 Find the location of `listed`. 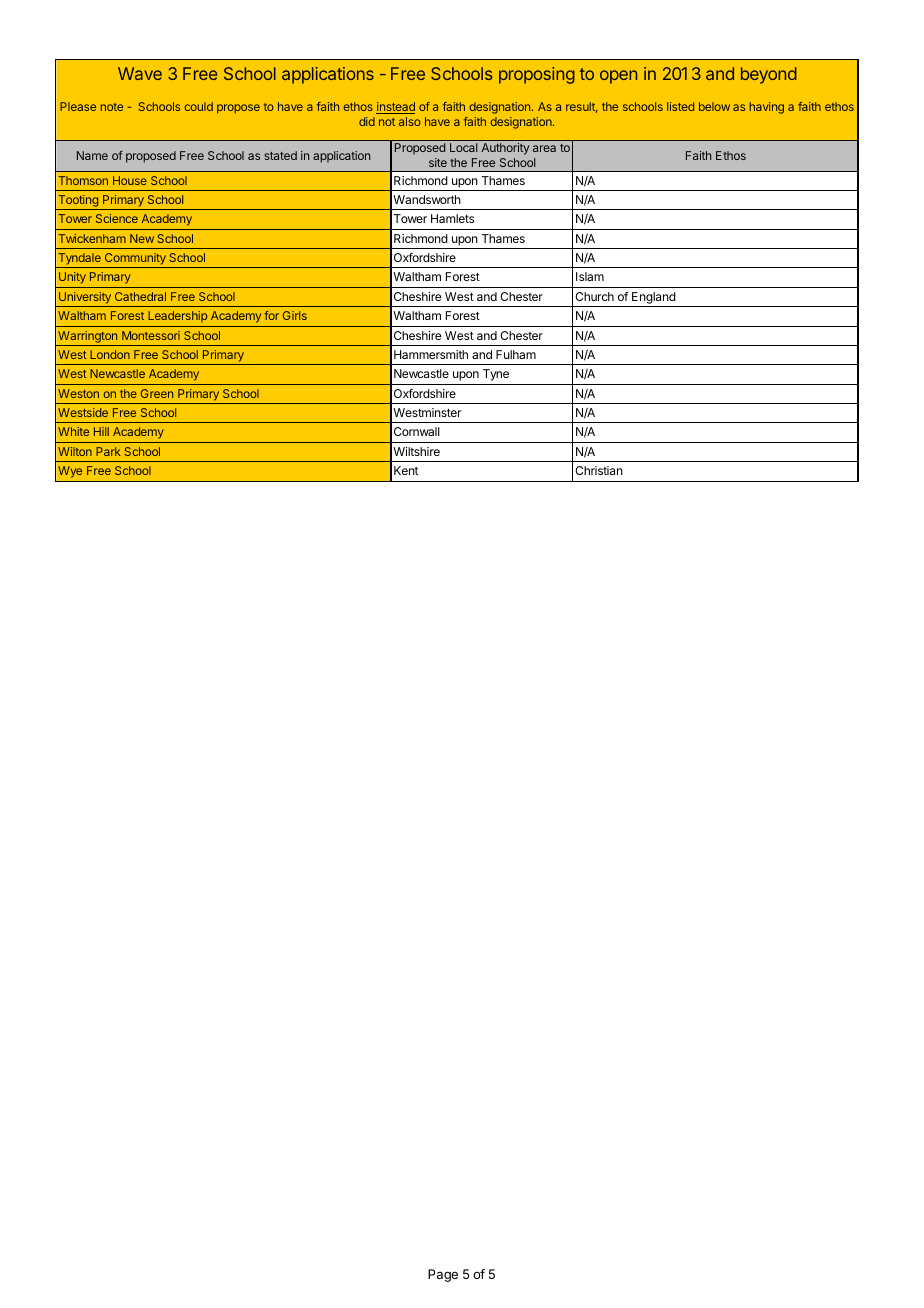

listed is located at coordinates (680, 106).
